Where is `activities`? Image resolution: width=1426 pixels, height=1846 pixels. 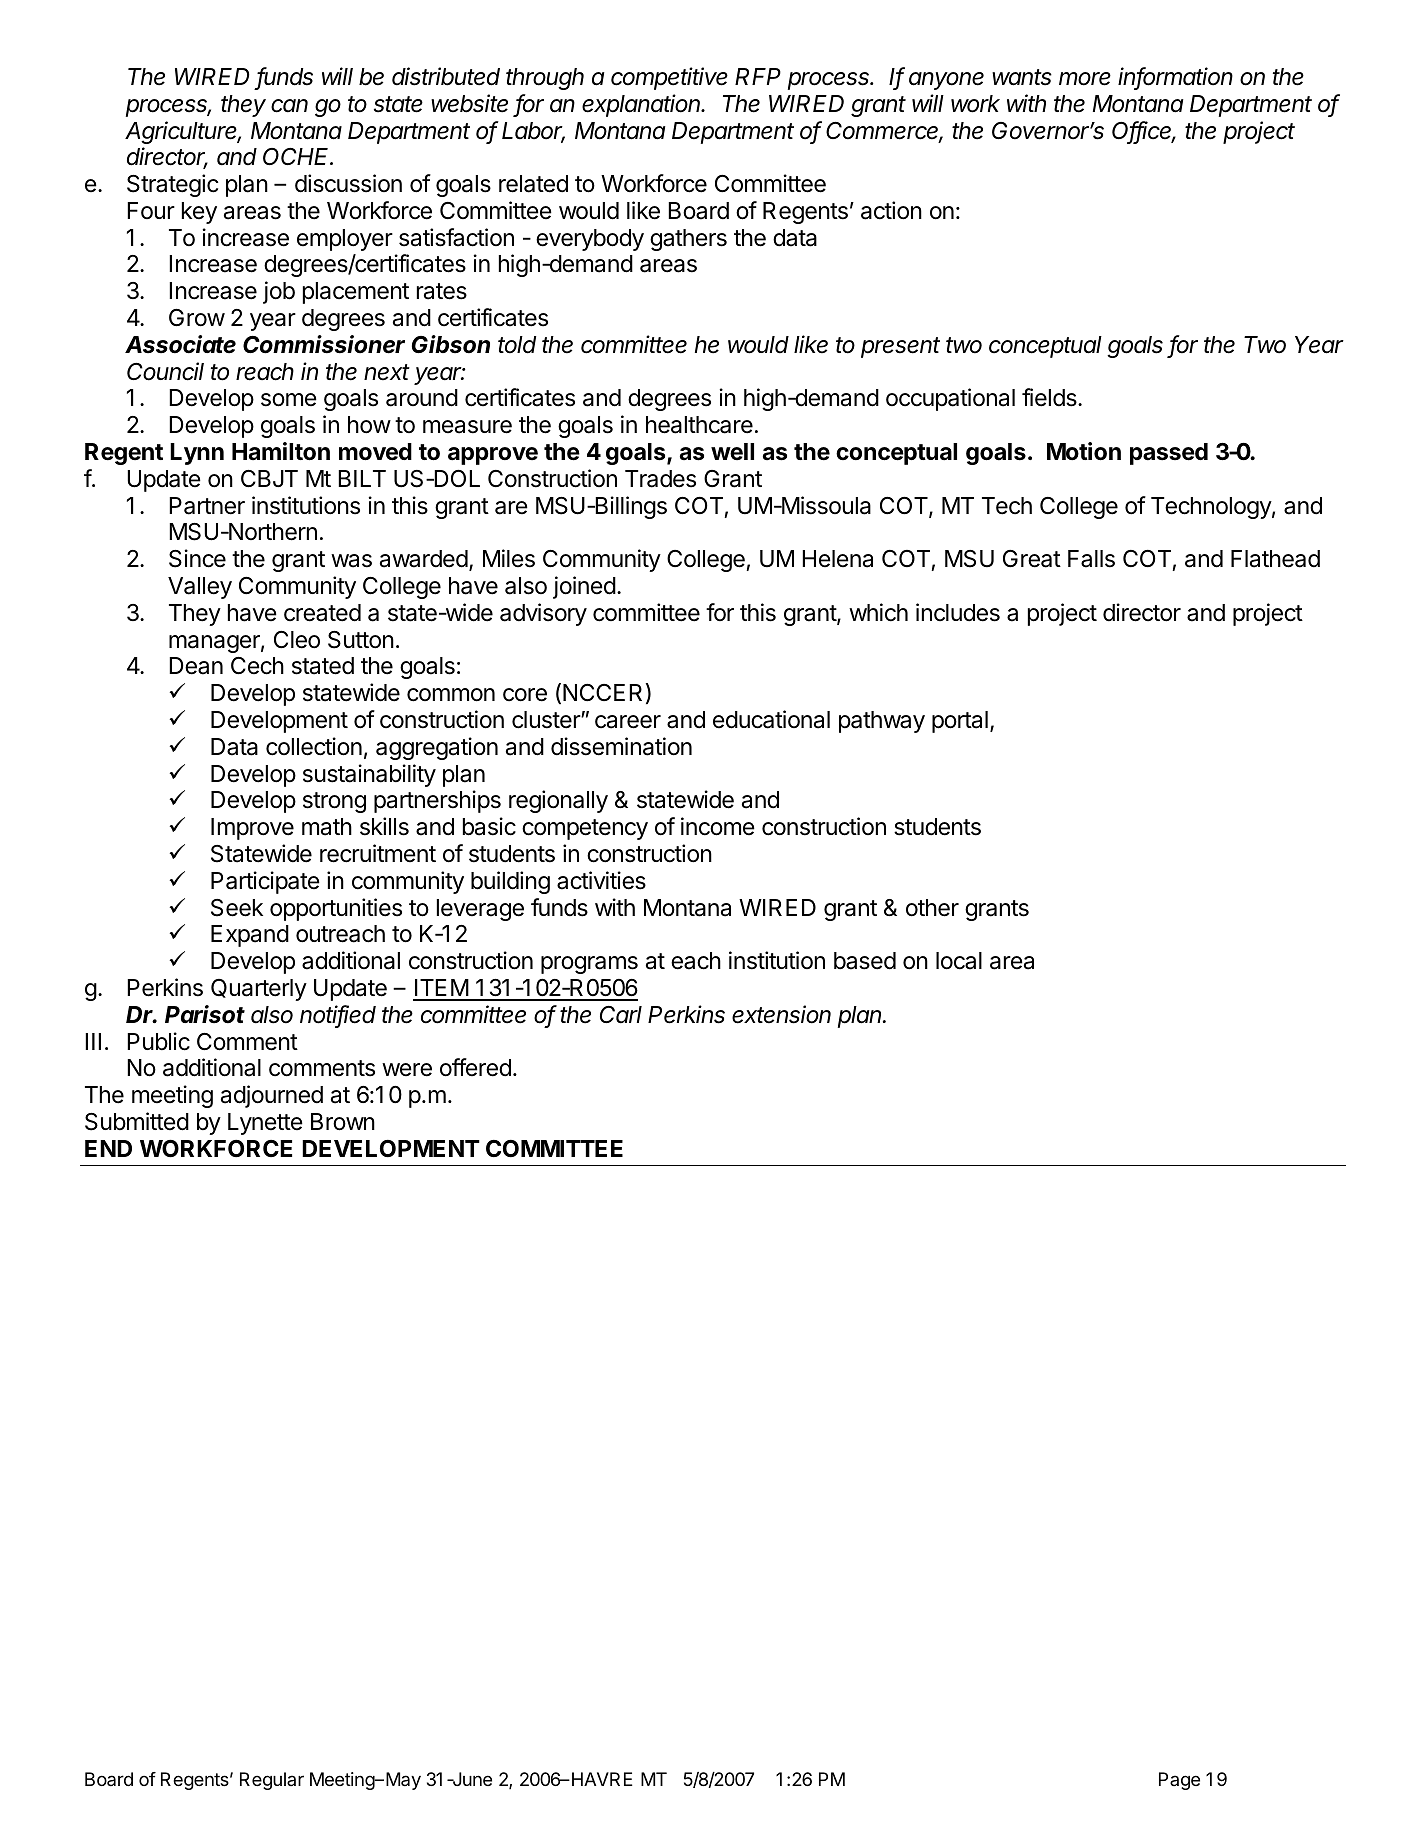
activities is located at coordinates (601, 880).
